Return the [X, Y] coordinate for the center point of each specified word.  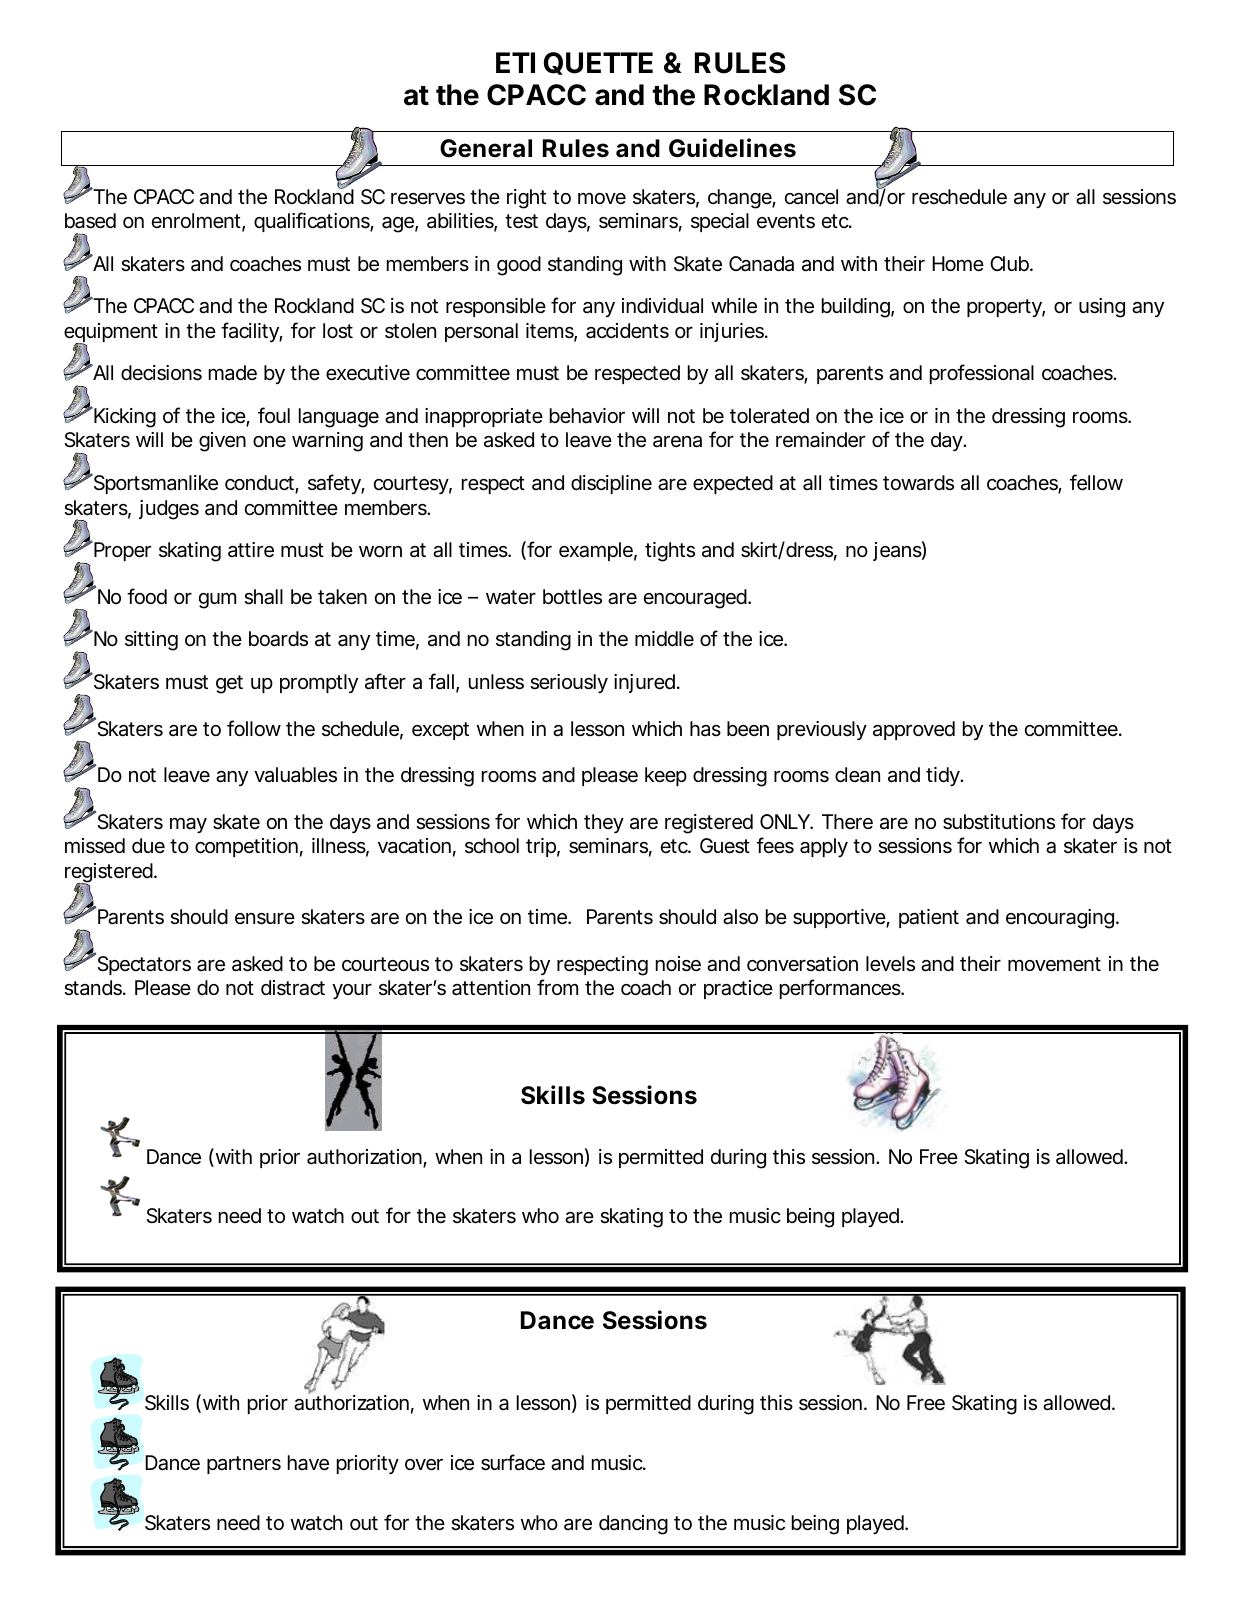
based [90, 221]
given [222, 442]
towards [918, 483]
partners [244, 1465]
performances [841, 989]
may [188, 825]
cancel [811, 197]
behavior [587, 416]
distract [293, 988]
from [557, 987]
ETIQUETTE [574, 63]
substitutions [999, 822]
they [604, 823]
